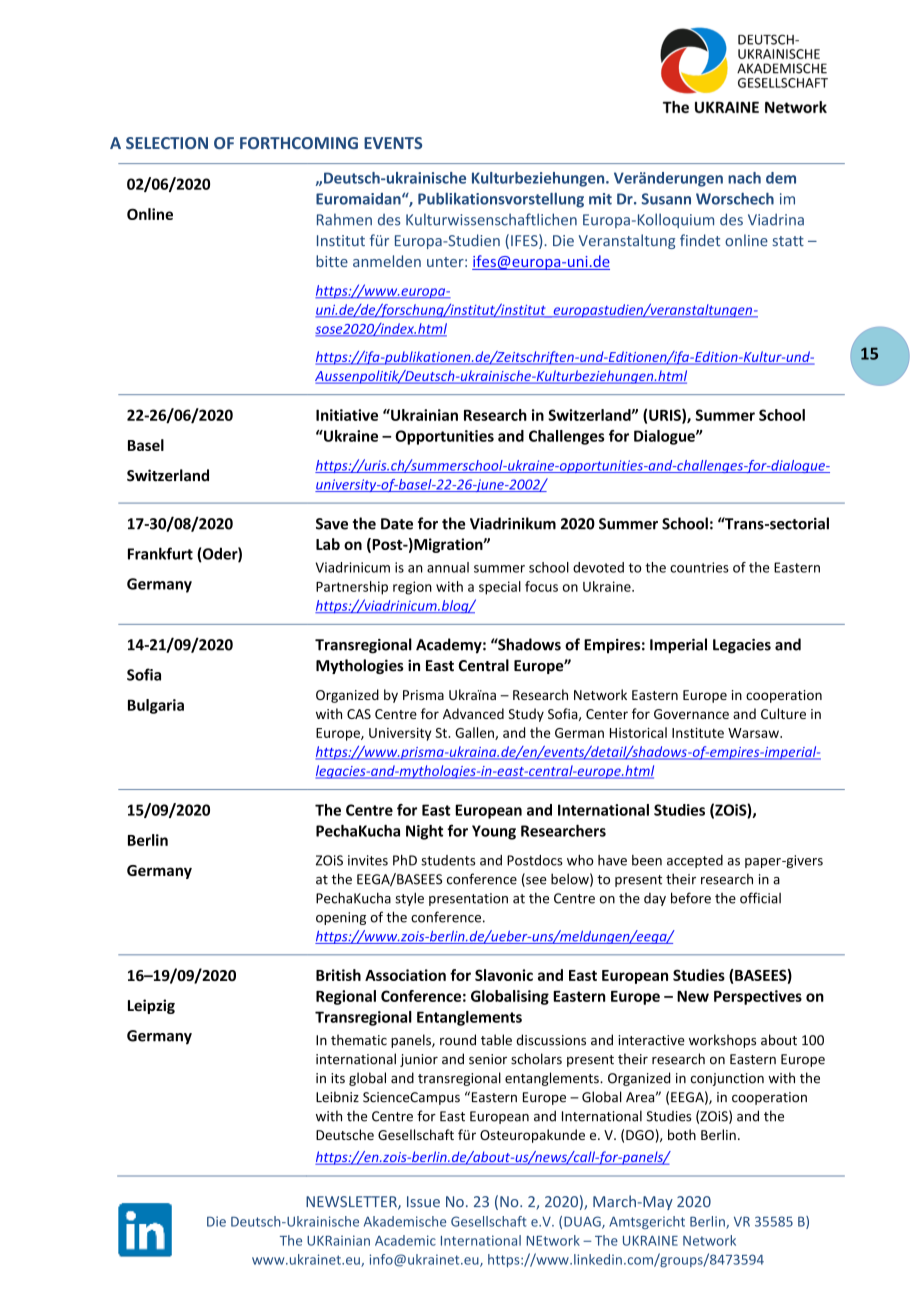 The width and height of the document is (924, 1308). What do you see at coordinates (337, 1097) in the document?
I see `Leibniz` at bounding box center [337, 1097].
